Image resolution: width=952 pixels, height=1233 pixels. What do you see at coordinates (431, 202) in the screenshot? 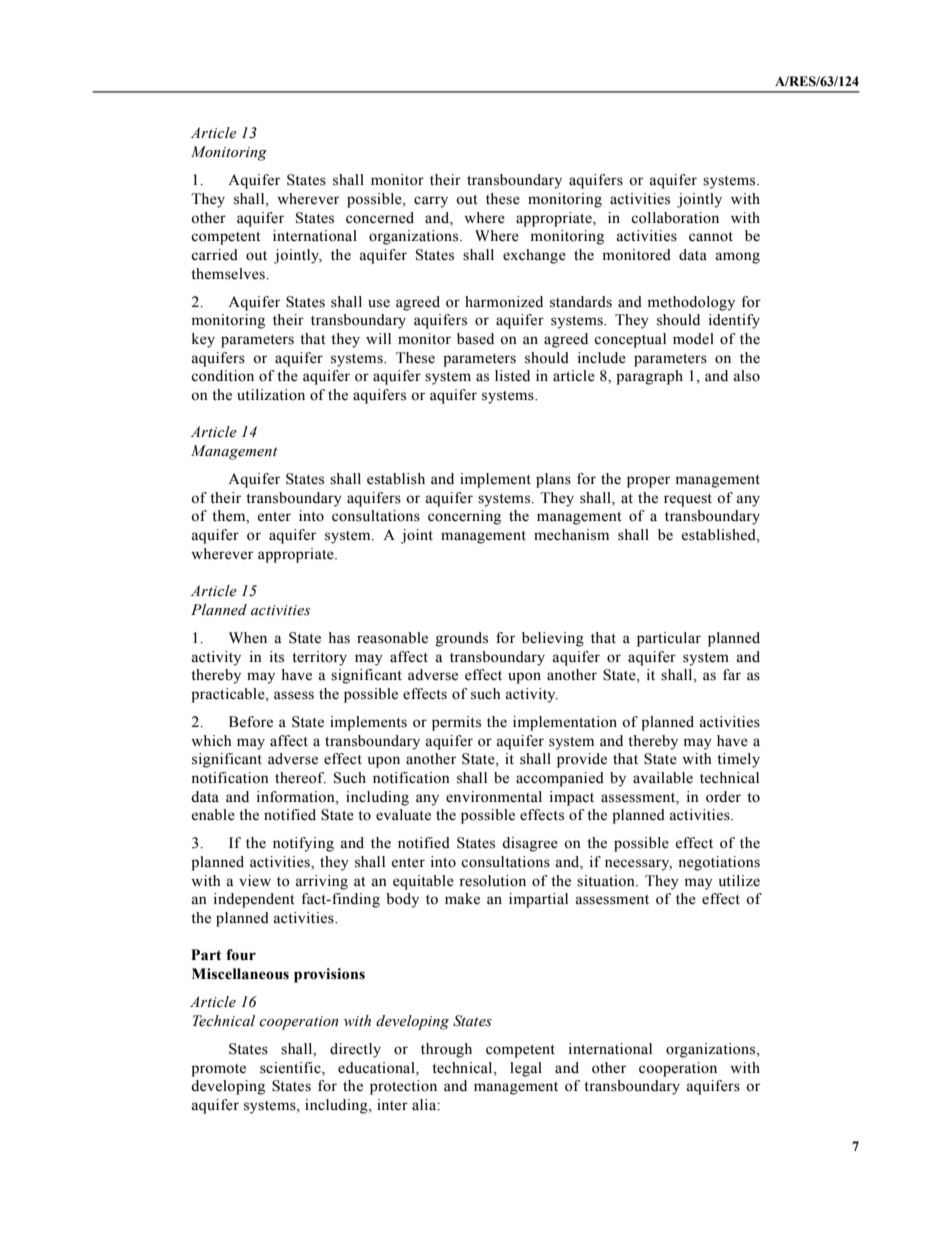
I see `carry` at bounding box center [431, 202].
